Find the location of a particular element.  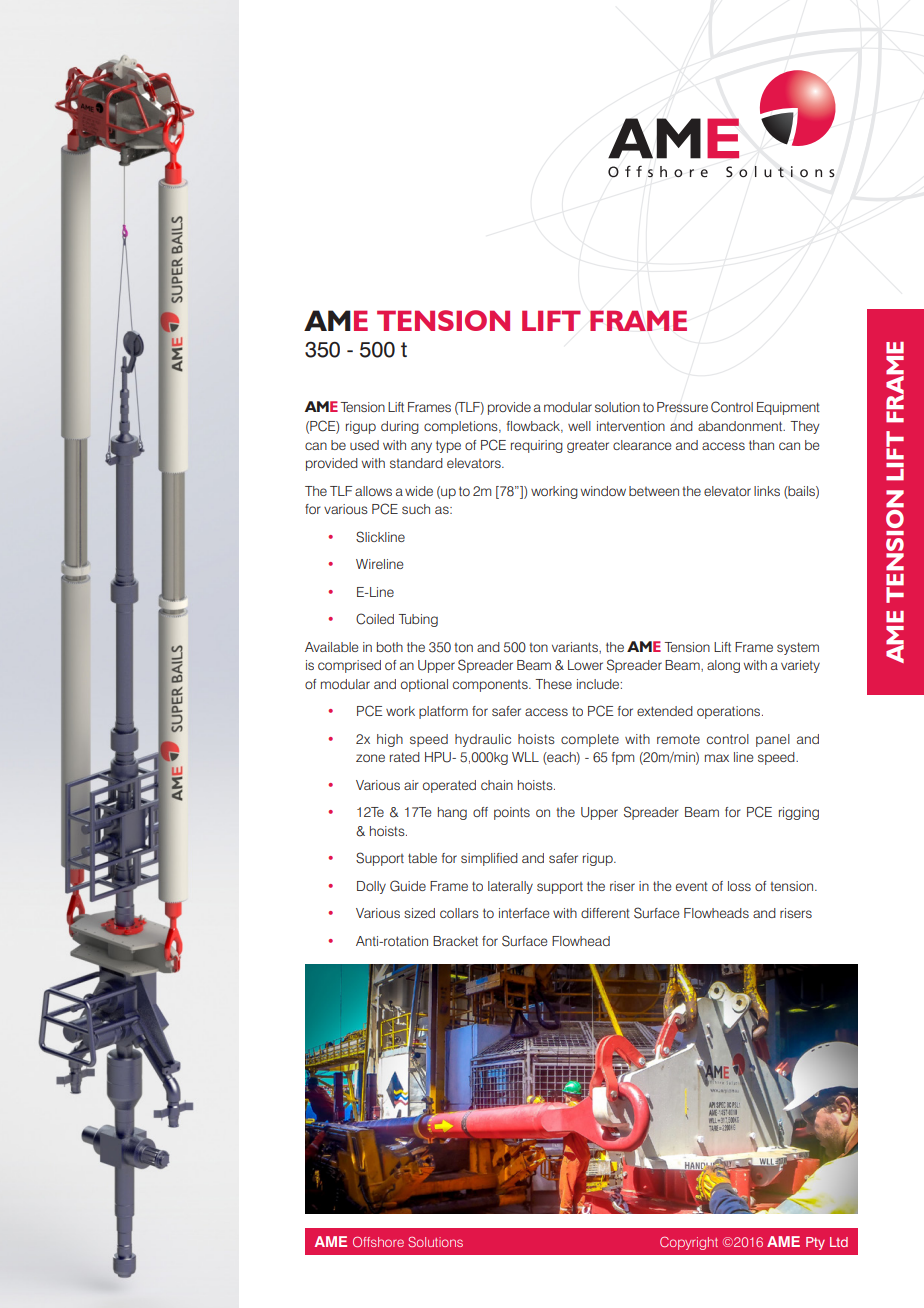

than is located at coordinates (761, 445).
